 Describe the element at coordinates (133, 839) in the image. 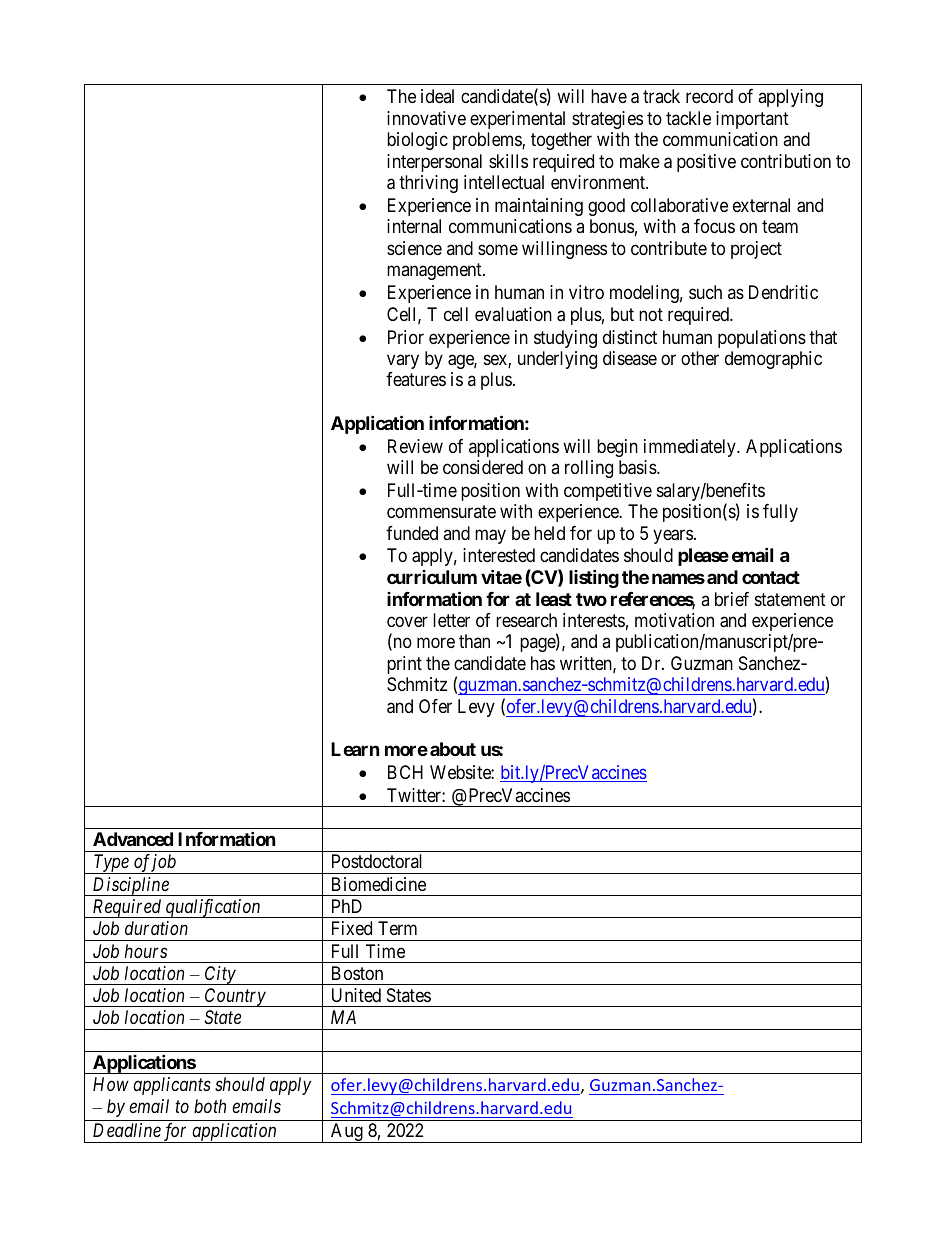

I see `Advanced` at that location.
